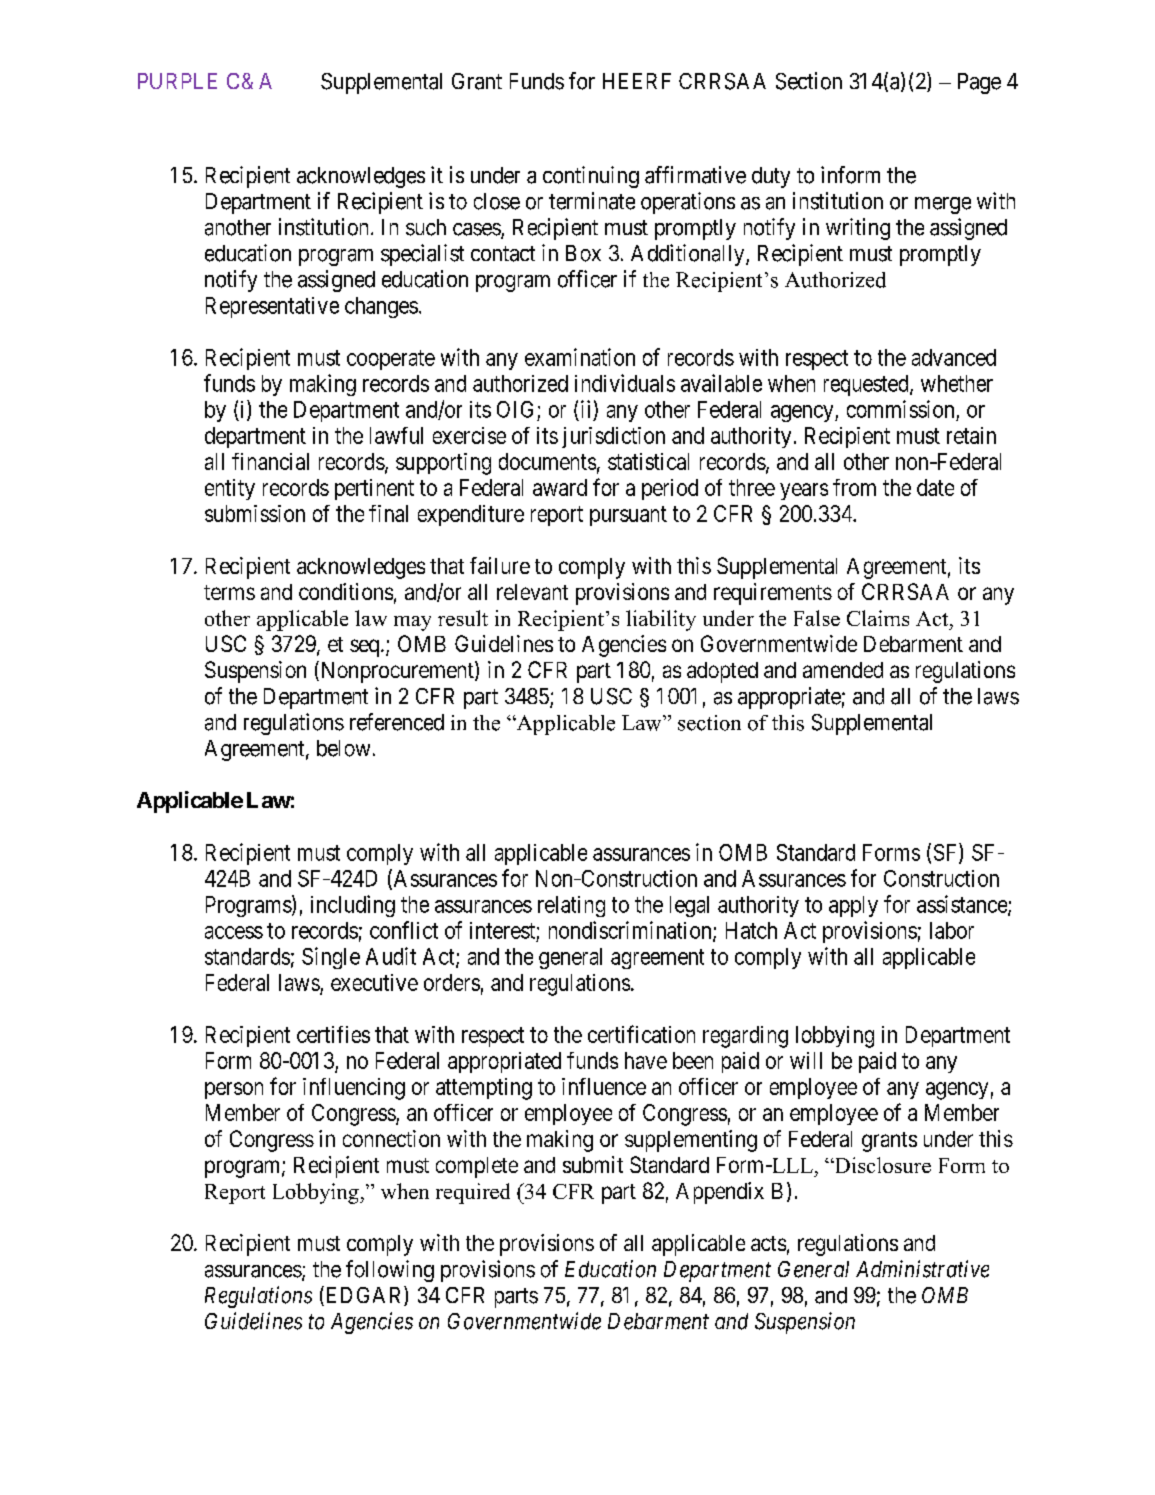 The height and width of the image is (1495, 1155). I want to click on examination, so click(580, 357).
